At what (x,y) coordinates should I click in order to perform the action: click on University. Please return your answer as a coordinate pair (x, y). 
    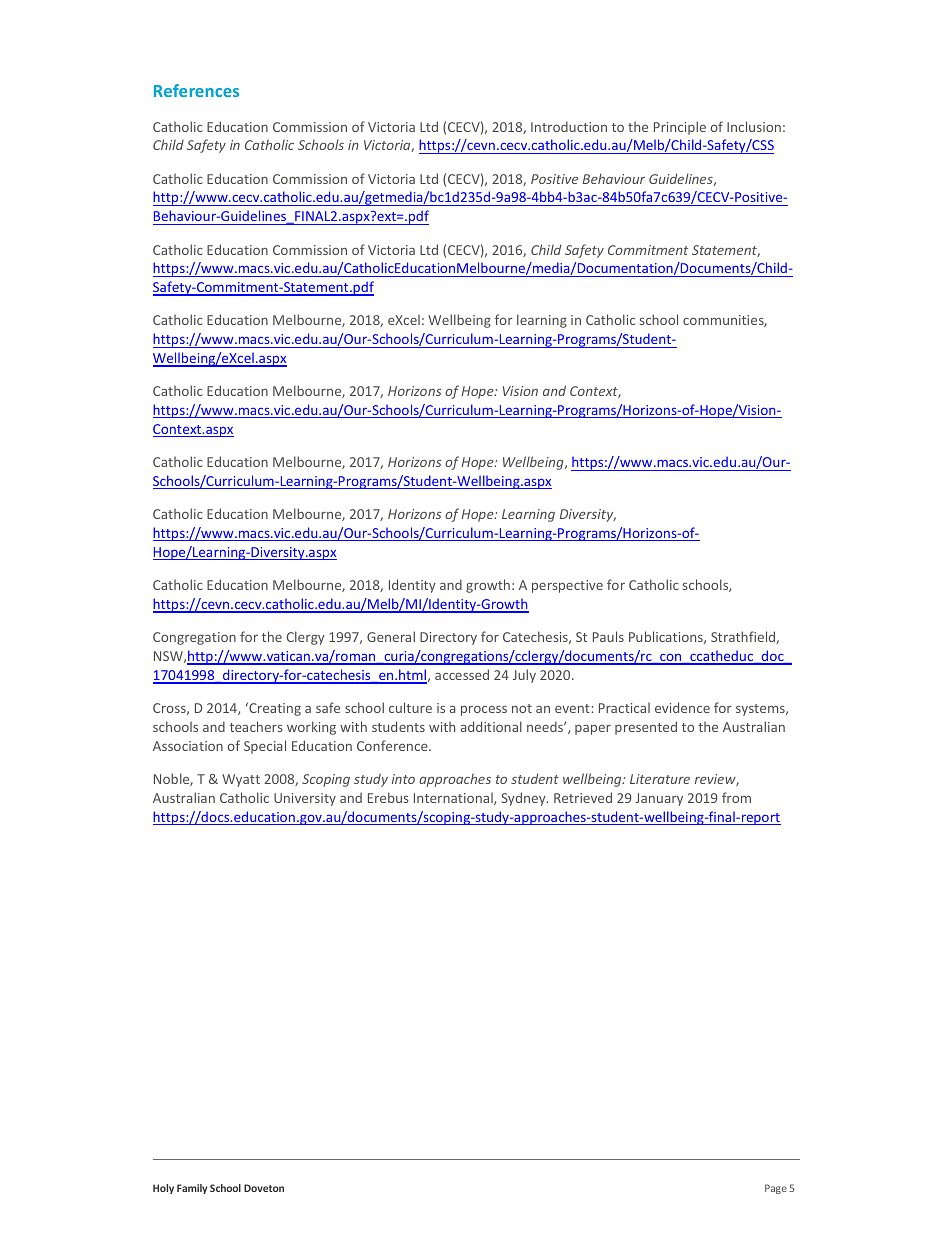
    Looking at the image, I should click on (305, 799).
